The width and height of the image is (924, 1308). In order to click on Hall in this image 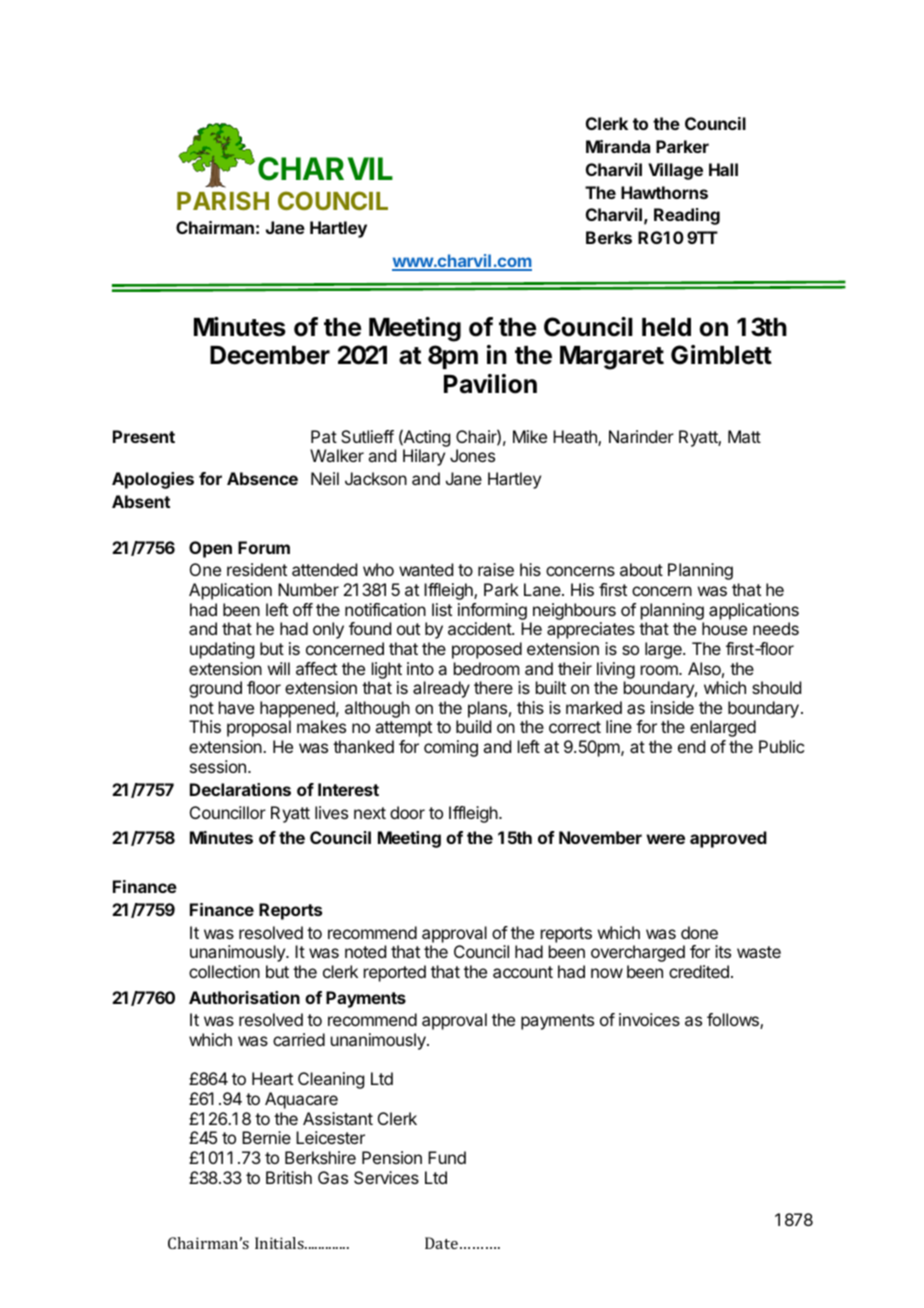, I will do `click(723, 169)`.
